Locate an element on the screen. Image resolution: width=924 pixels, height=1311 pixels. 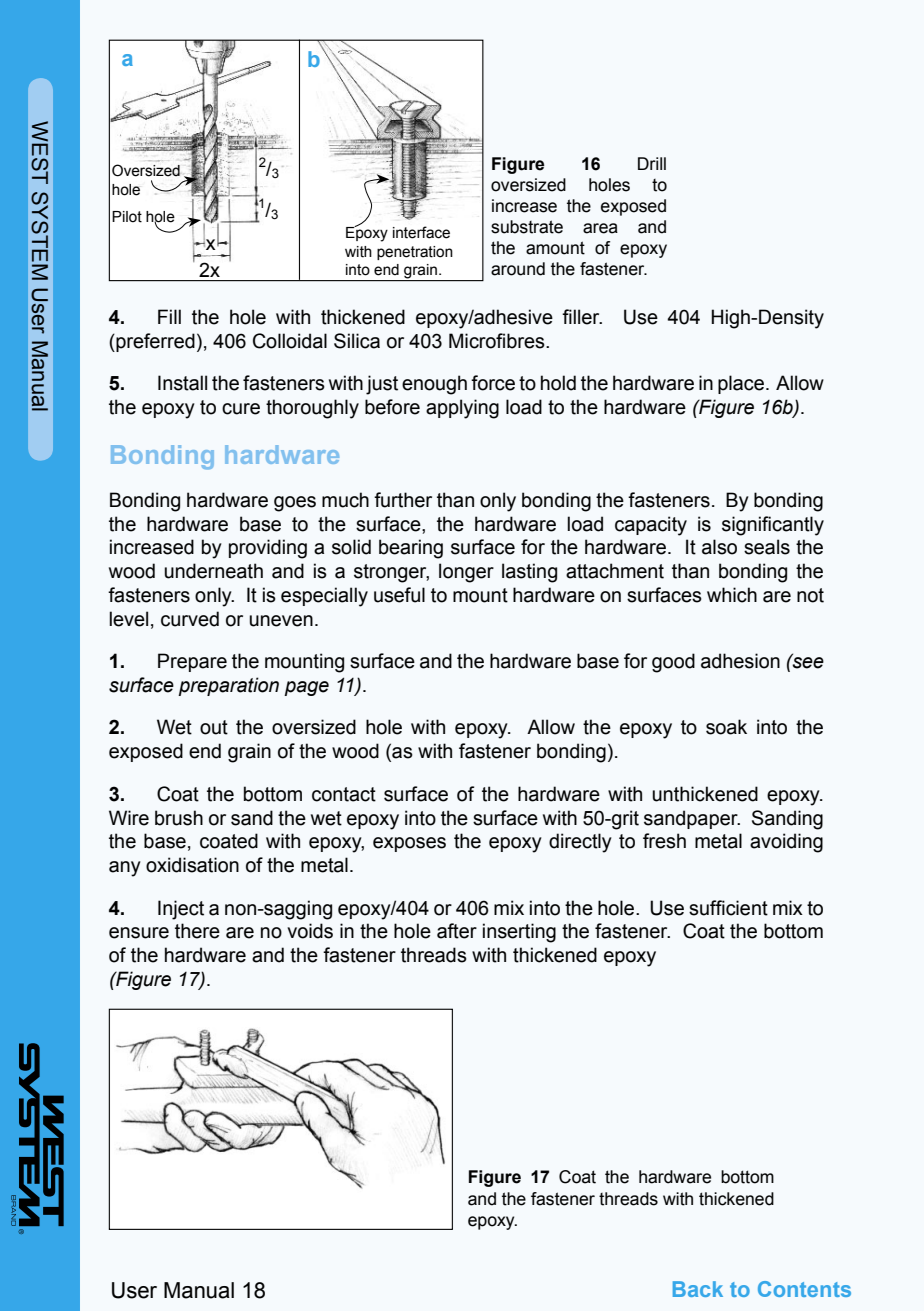
Back is located at coordinates (698, 1289).
